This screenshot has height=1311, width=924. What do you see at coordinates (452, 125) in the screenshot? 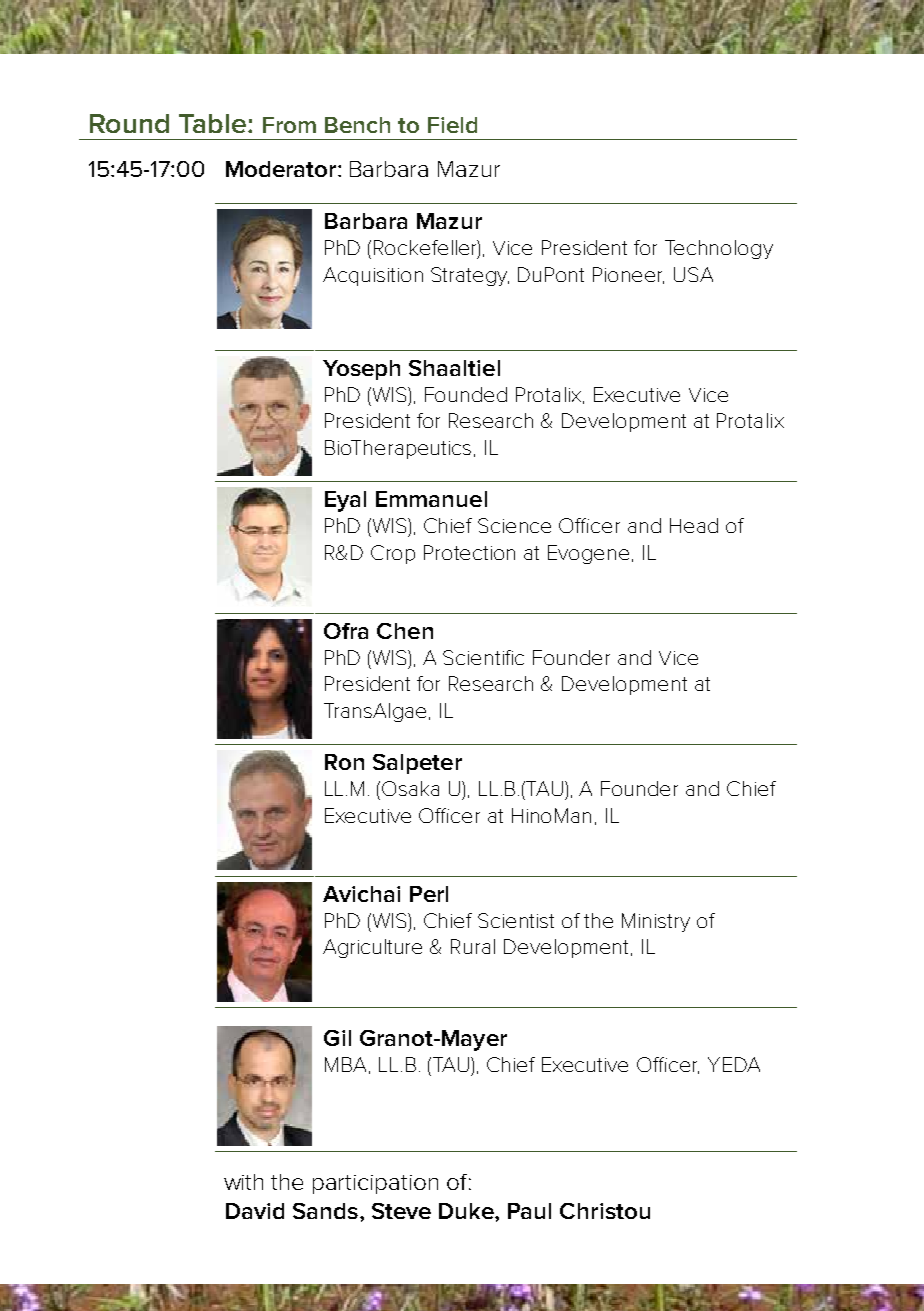
I see `Field` at bounding box center [452, 125].
